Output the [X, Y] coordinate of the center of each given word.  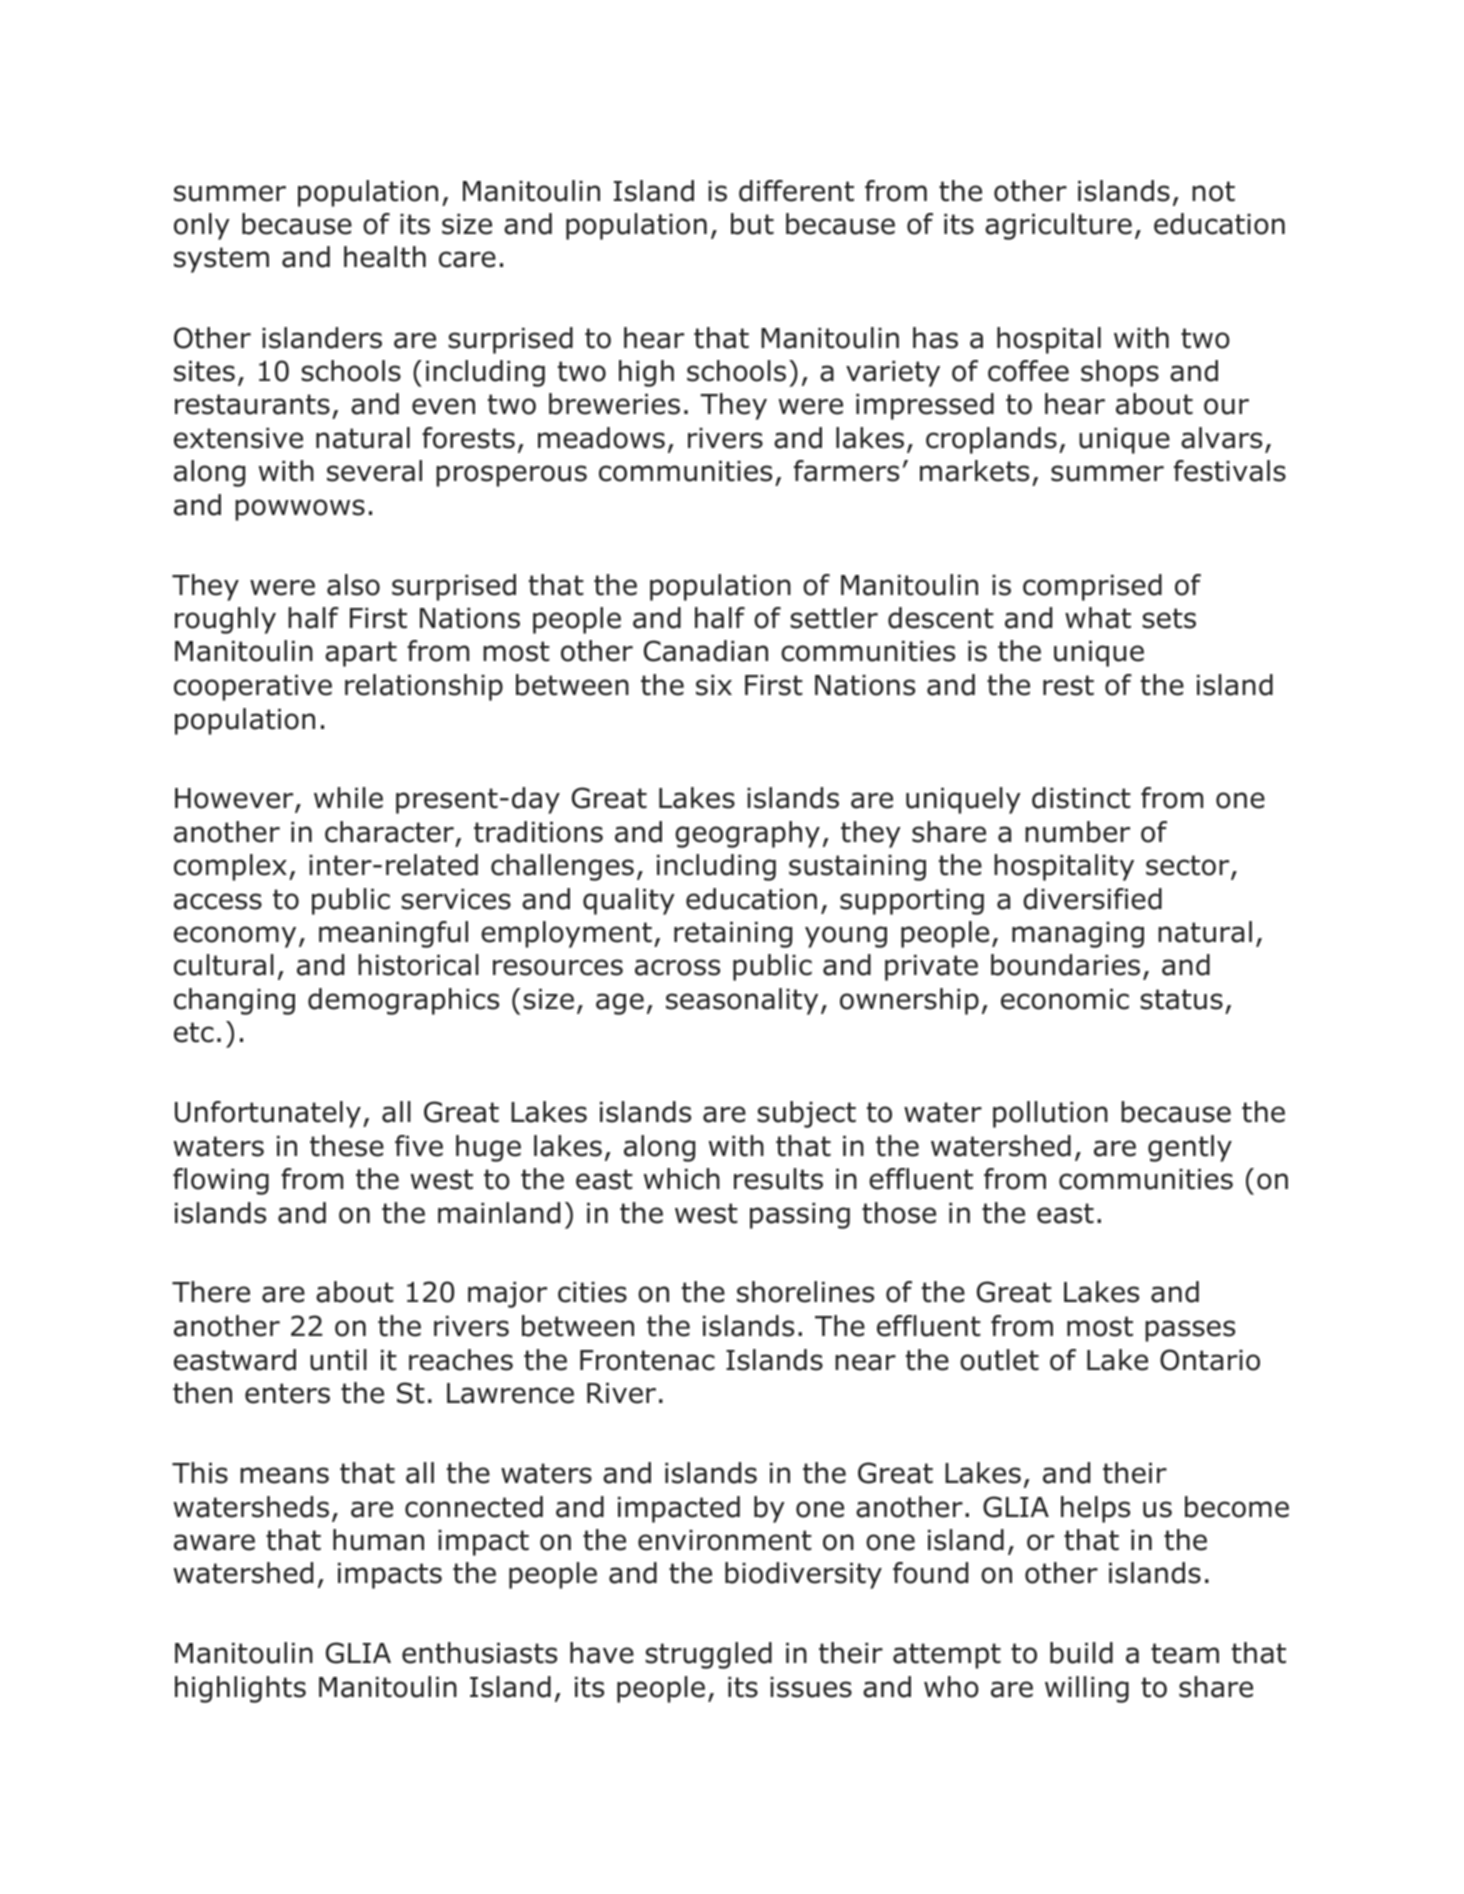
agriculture [1058, 226]
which [682, 1179]
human [378, 1540]
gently [1190, 1148]
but [752, 224]
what [1098, 618]
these [347, 1146]
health [385, 257]
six [714, 685]
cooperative [253, 688]
